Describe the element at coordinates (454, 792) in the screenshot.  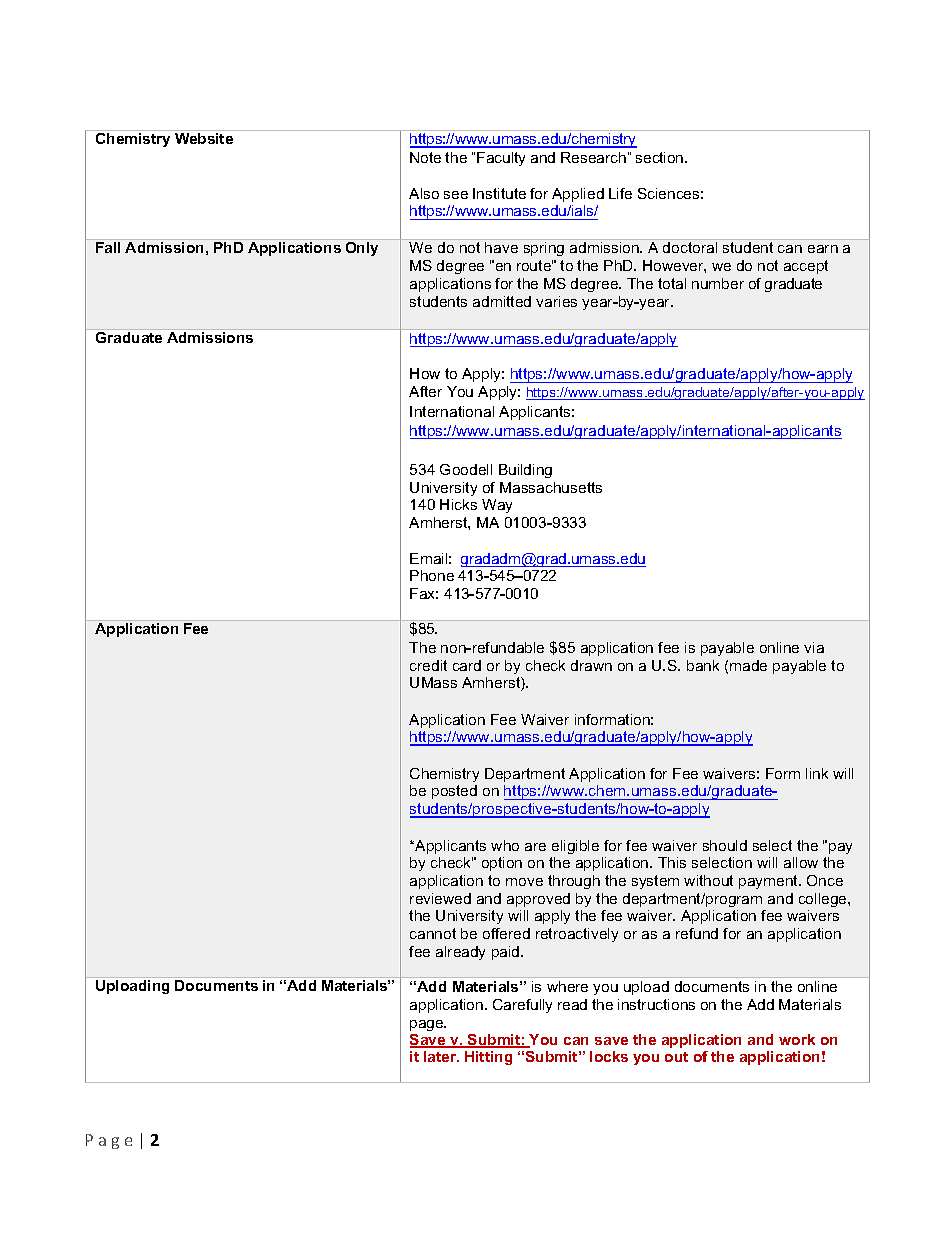
I see `posted` at that location.
